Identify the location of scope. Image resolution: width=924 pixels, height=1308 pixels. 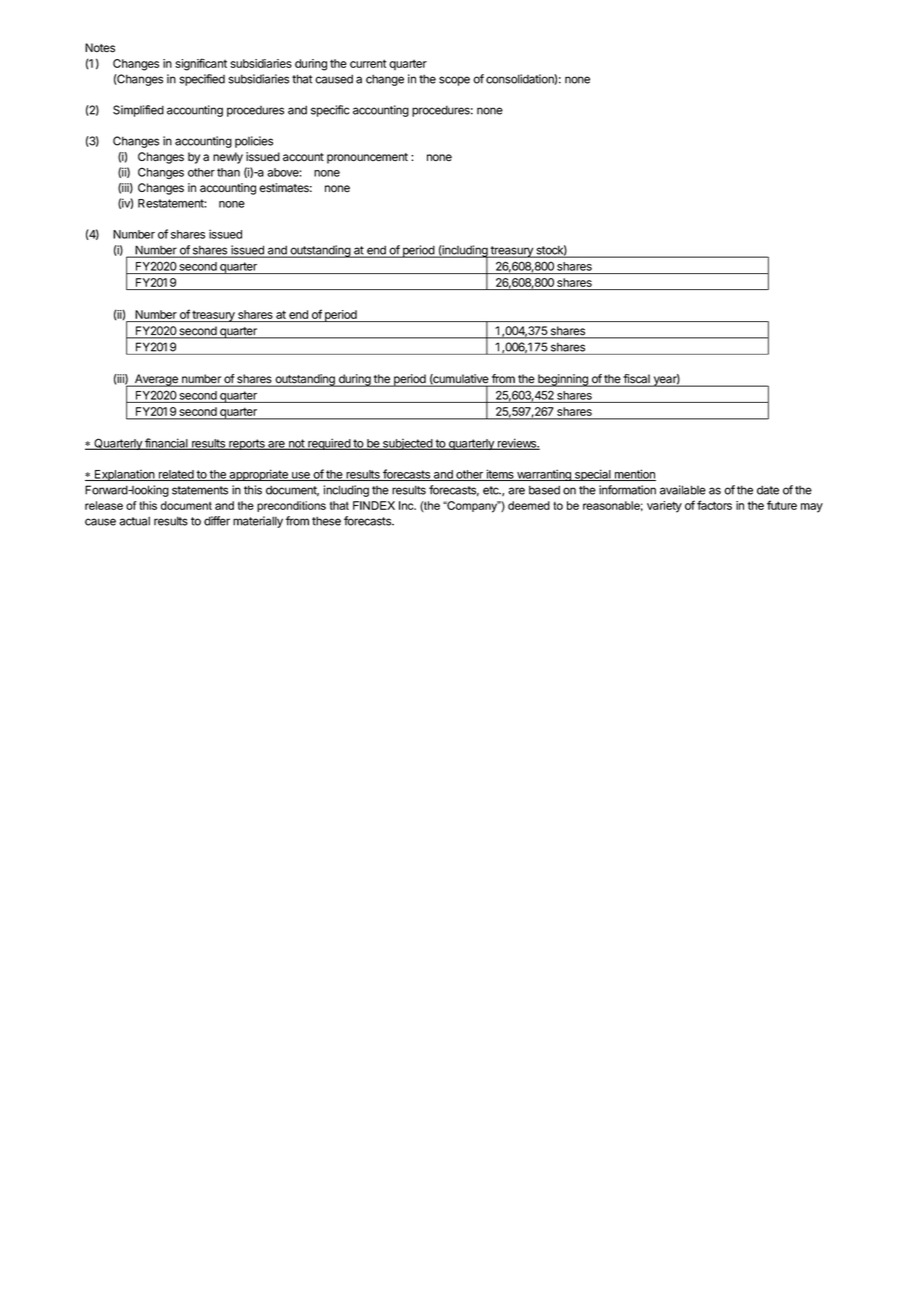
(454, 81).
